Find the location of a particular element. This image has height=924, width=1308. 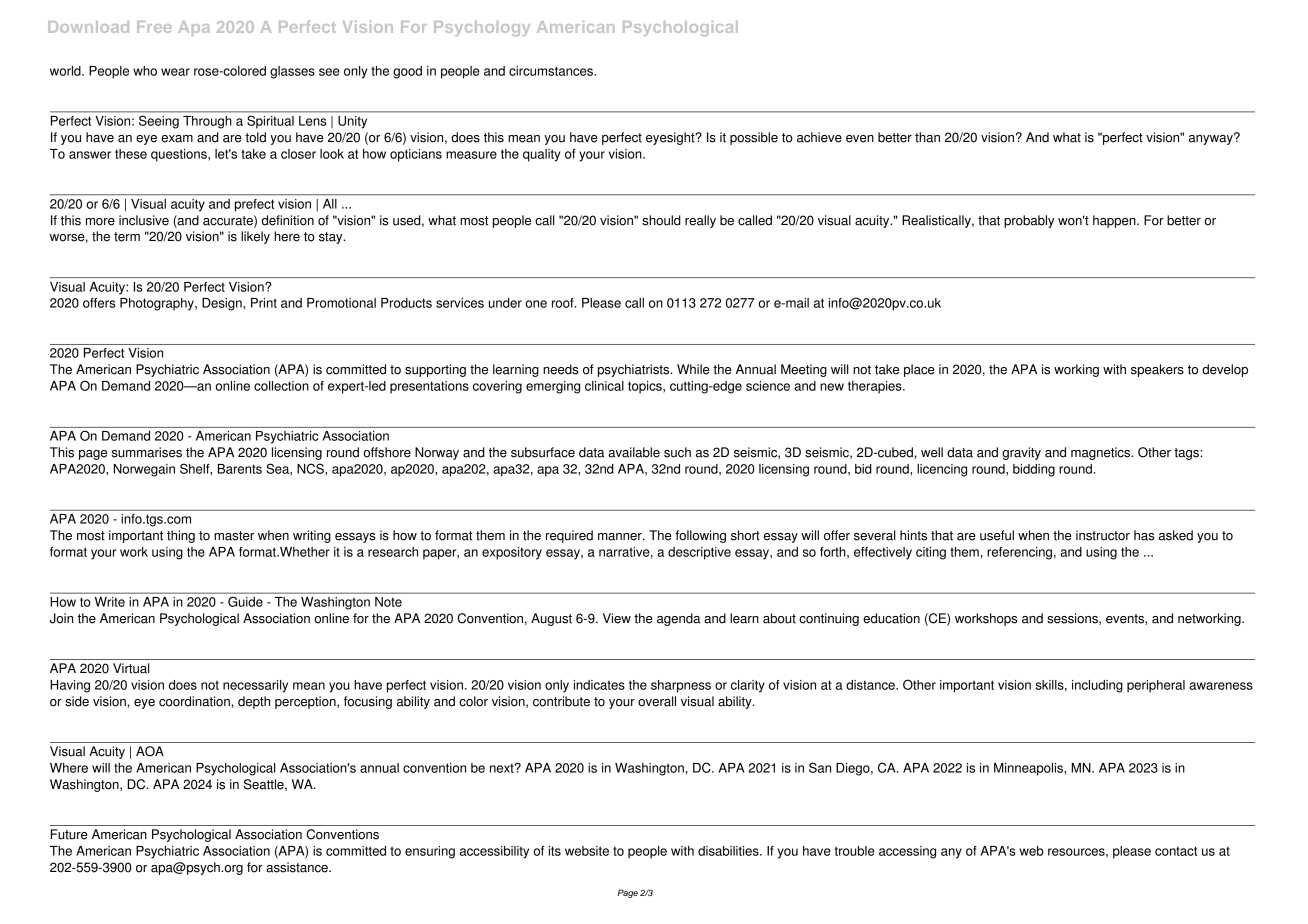

wear is located at coordinates (175, 72).
